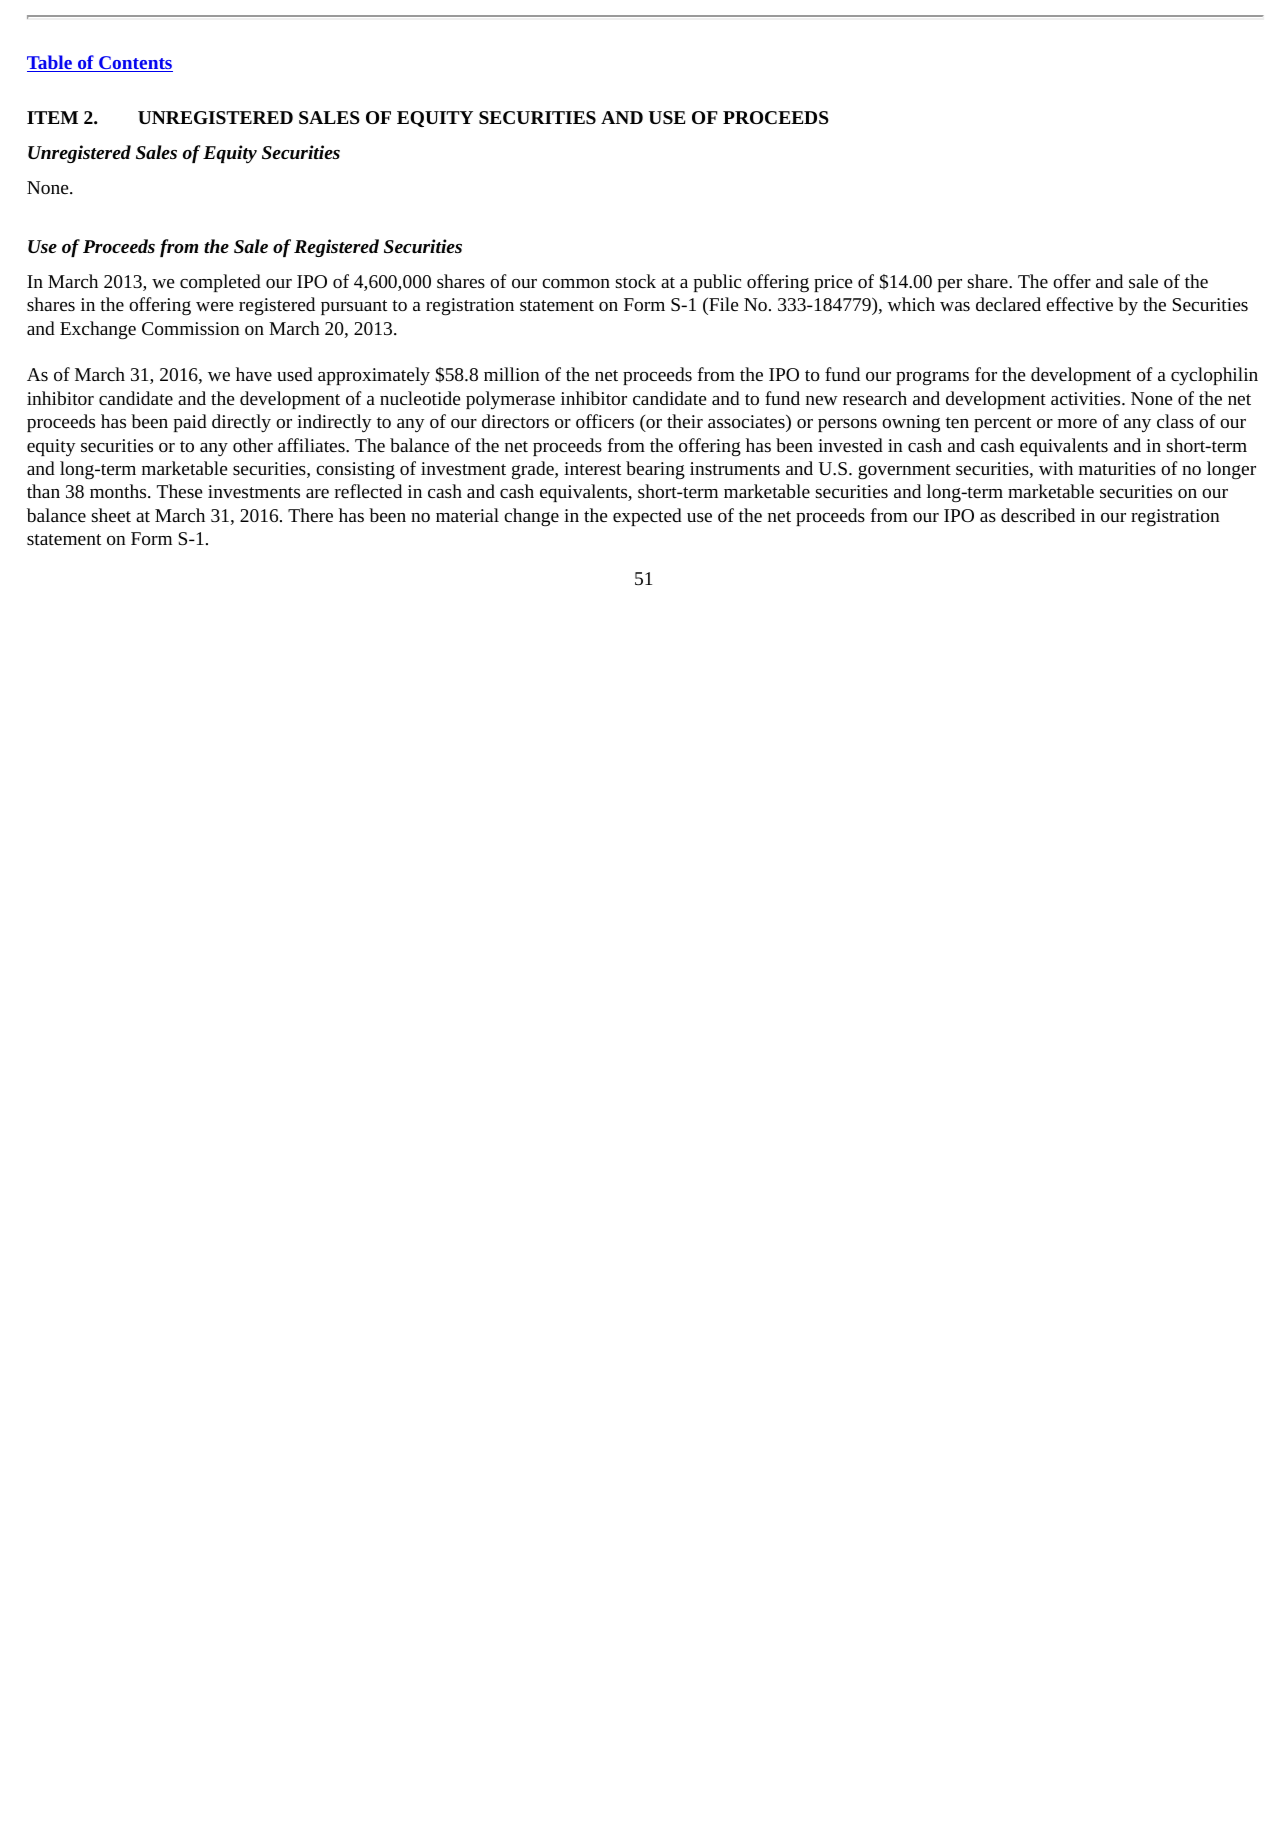 This screenshot has height=1822, width=1287. Describe the element at coordinates (254, 374) in the screenshot. I see `have` at that location.
